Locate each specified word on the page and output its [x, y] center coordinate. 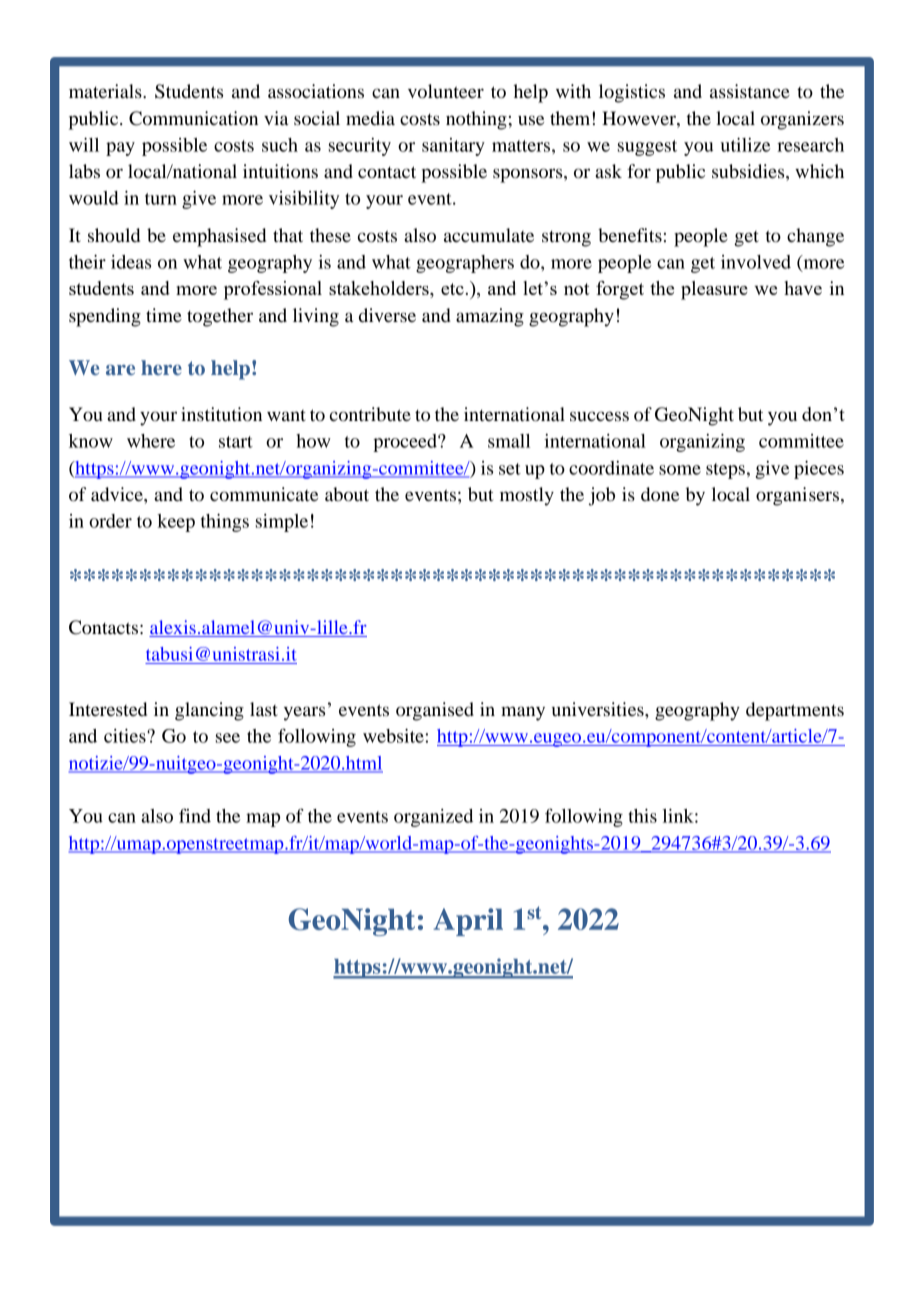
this [643, 816]
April [468, 922]
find [195, 815]
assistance [750, 91]
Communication [193, 118]
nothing [476, 120]
